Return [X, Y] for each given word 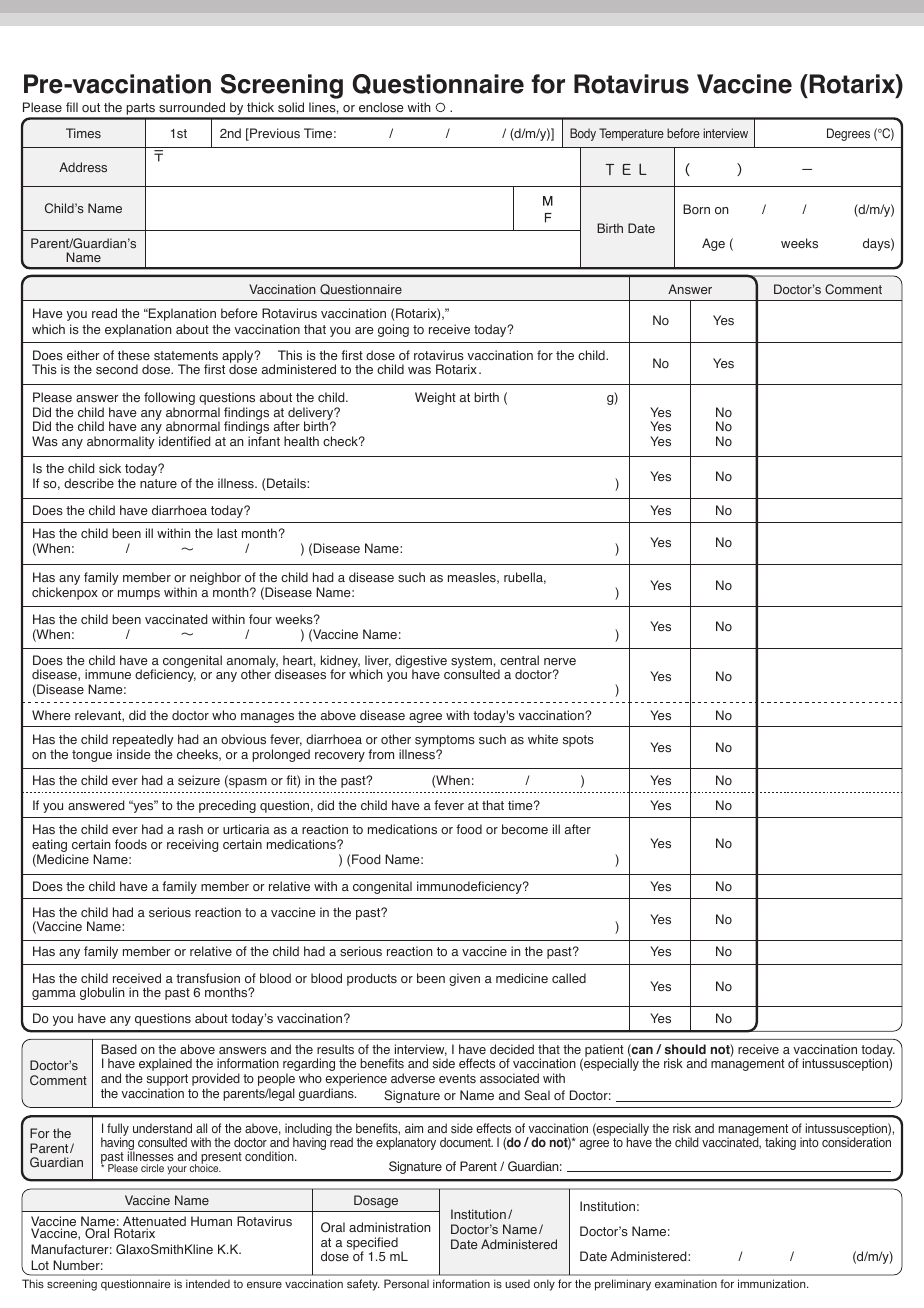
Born [696, 209]
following [169, 400]
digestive [421, 662]
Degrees [848, 134]
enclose [381, 107]
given [464, 979]
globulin [102, 993]
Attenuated [154, 1222]
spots [578, 741]
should [685, 1049]
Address [83, 167]
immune [108, 674]
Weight [435, 398]
